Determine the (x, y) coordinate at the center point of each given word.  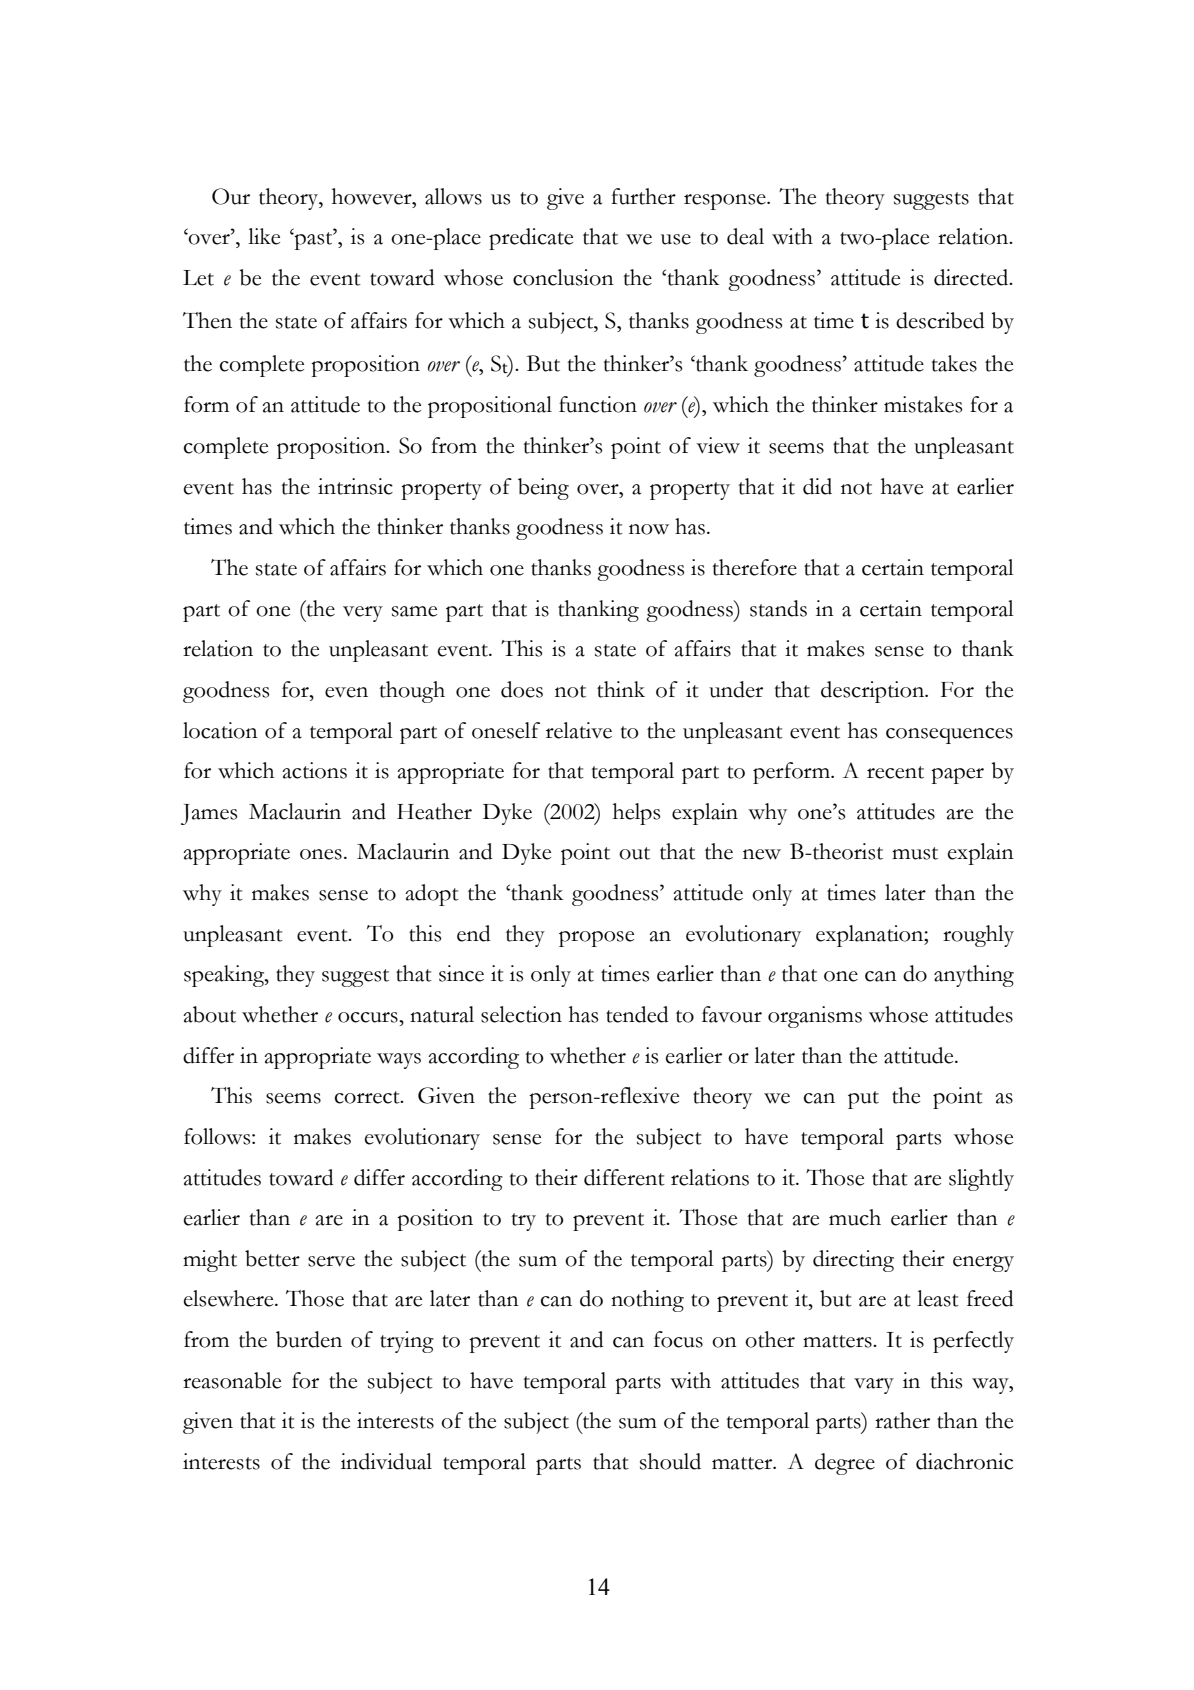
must (915, 853)
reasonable (232, 1380)
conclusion (563, 277)
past (313, 240)
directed (972, 277)
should (670, 1461)
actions (314, 770)
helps (636, 814)
